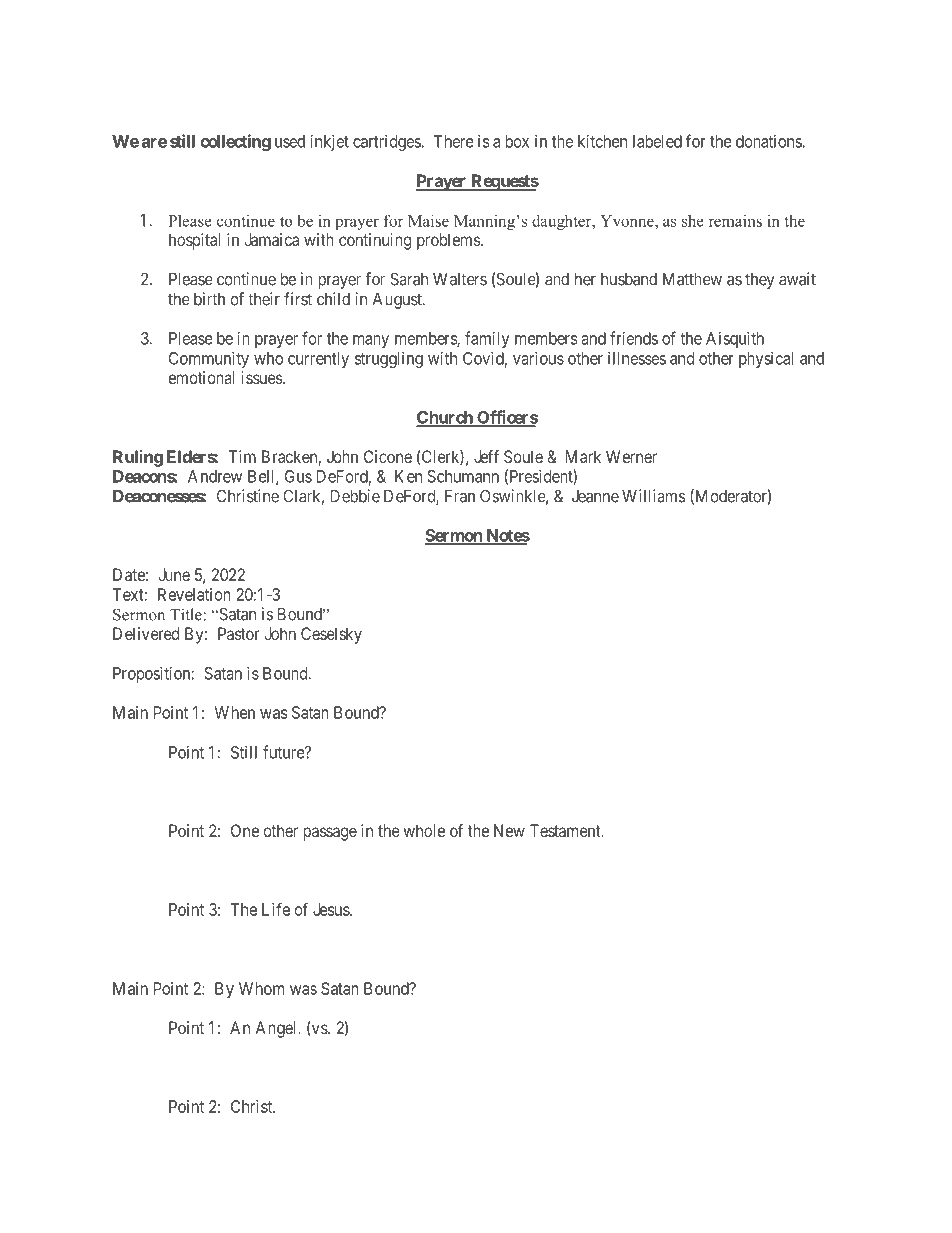 This screenshot has height=1233, width=952. I want to click on Fran, so click(460, 496).
